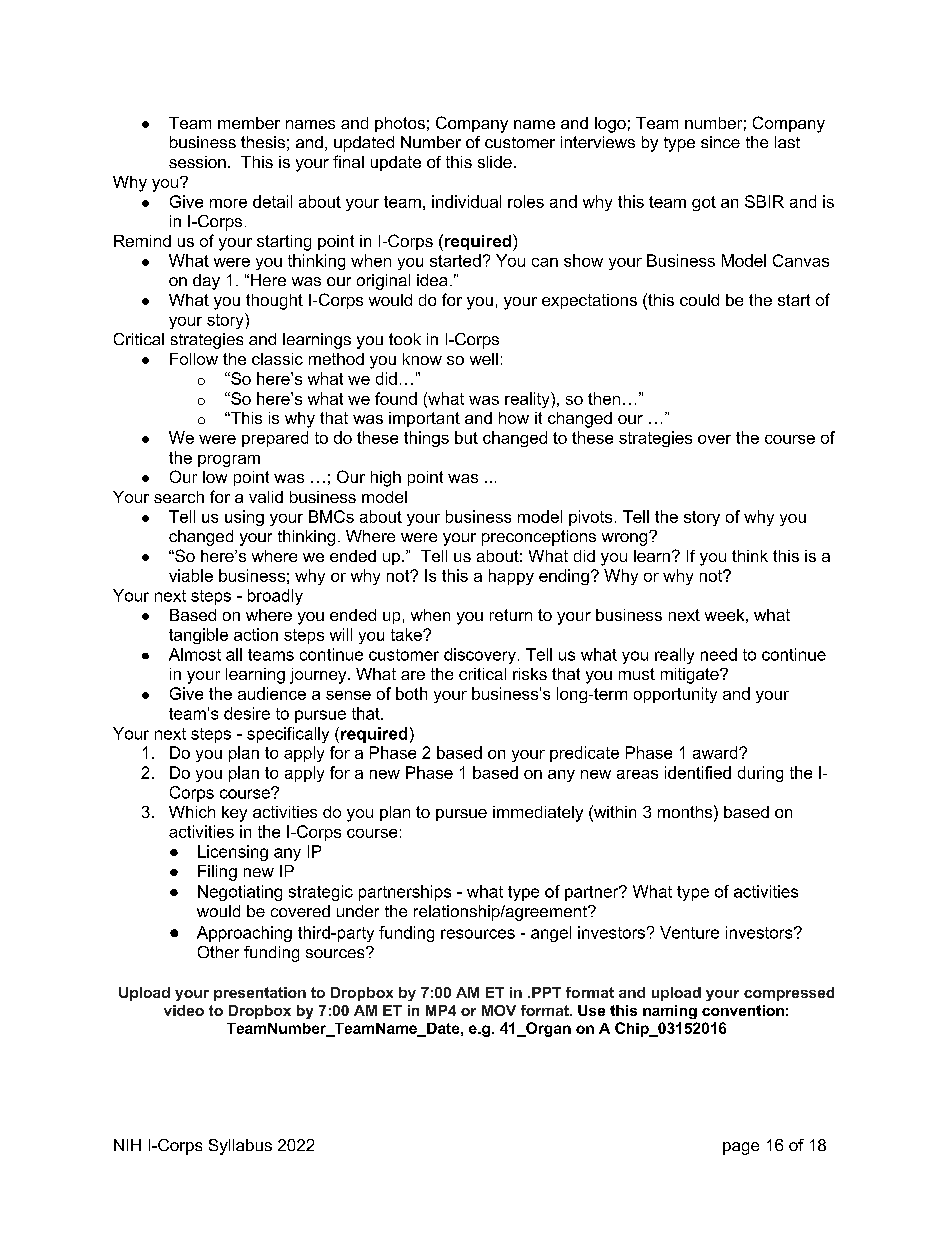  I want to click on since, so click(720, 142).
